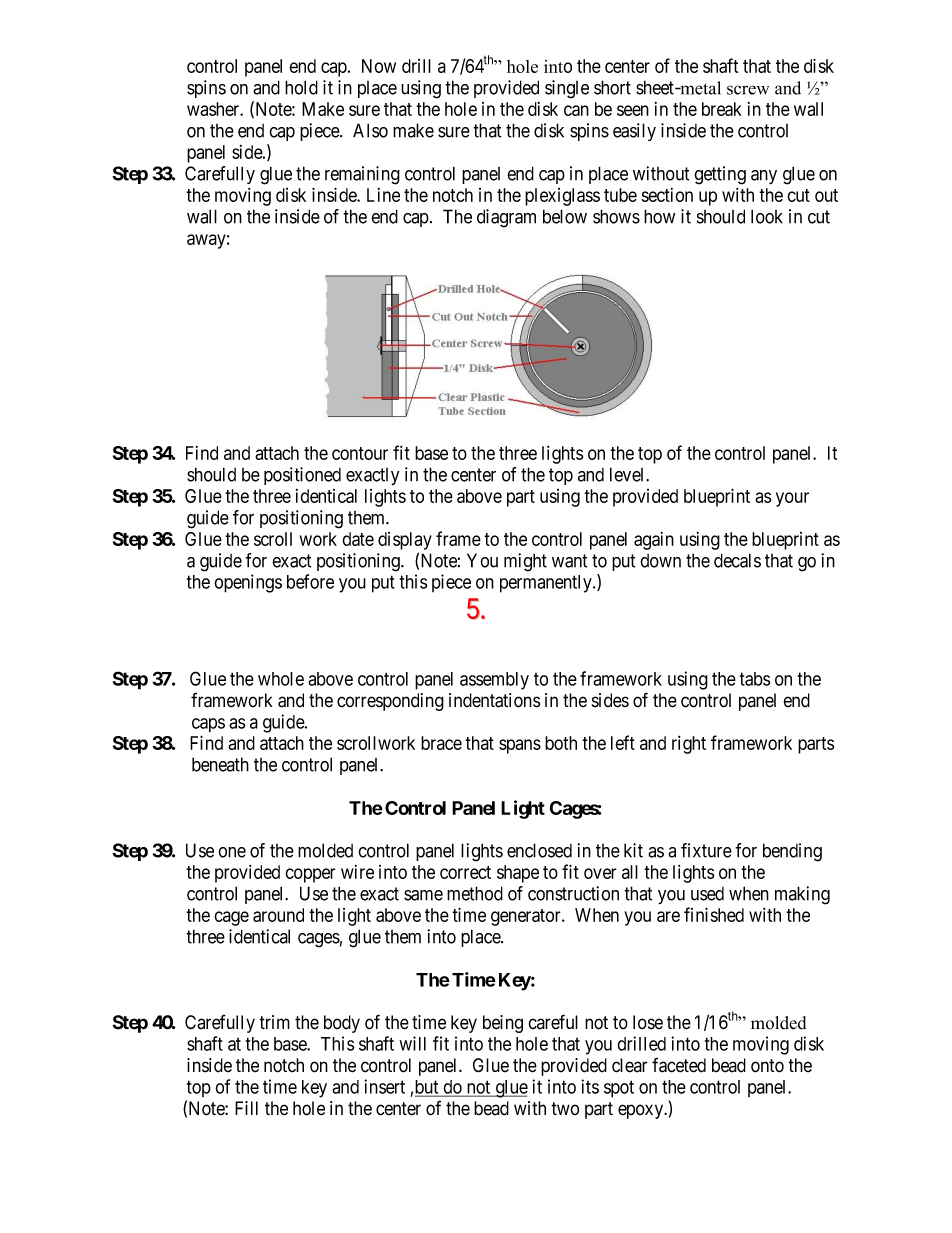 The height and width of the image is (1233, 952). What do you see at coordinates (503, 1024) in the image?
I see `being` at bounding box center [503, 1024].
